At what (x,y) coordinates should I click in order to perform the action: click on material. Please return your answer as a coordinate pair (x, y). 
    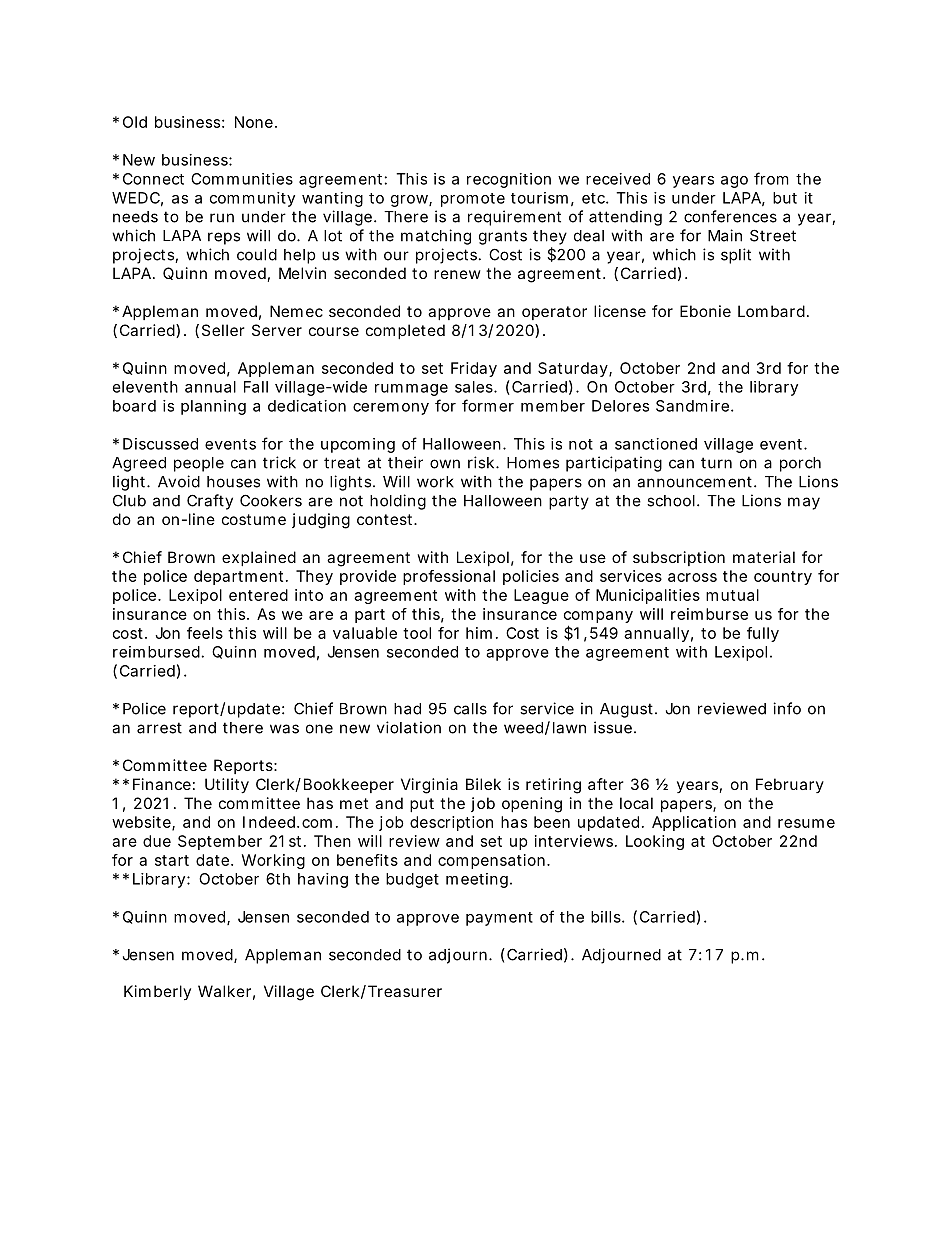
    Looking at the image, I should click on (764, 557).
